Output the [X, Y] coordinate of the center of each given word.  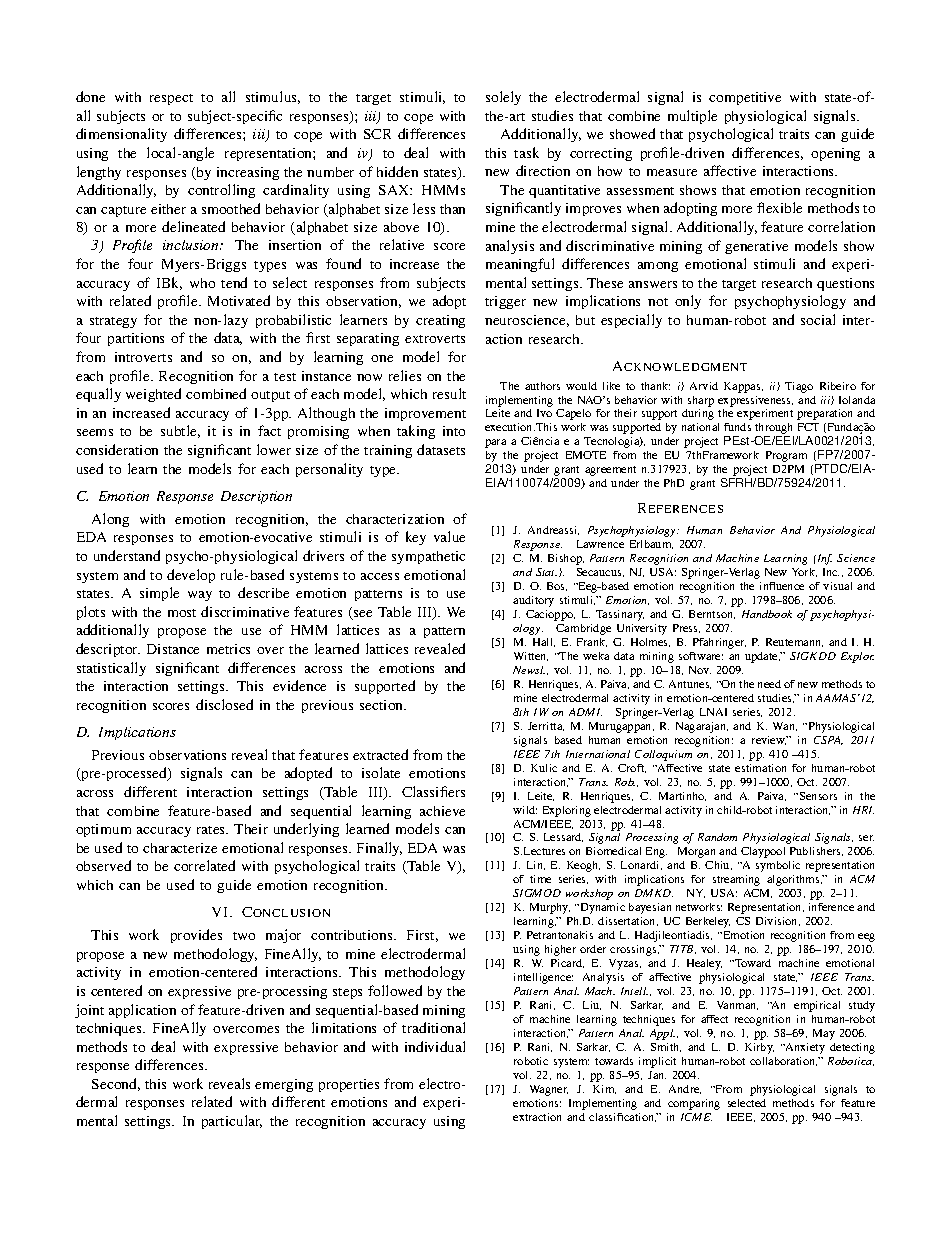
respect [171, 99]
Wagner [549, 1090]
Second [116, 1084]
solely [503, 98]
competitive [745, 98]
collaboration [783, 1061]
